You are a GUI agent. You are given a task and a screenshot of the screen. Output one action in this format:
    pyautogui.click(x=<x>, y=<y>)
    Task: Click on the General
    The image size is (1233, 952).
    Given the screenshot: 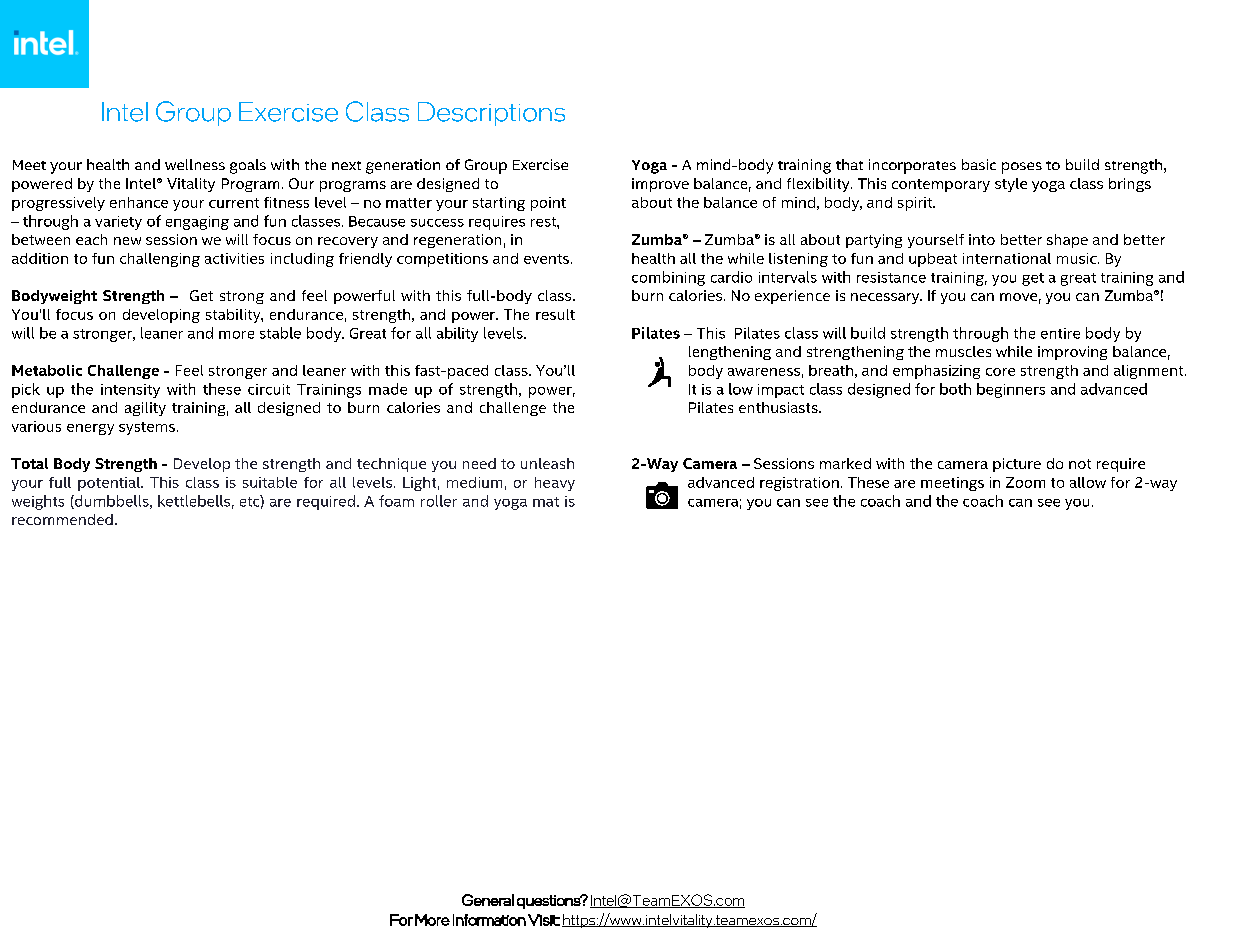 What is the action you would take?
    pyautogui.click(x=488, y=900)
